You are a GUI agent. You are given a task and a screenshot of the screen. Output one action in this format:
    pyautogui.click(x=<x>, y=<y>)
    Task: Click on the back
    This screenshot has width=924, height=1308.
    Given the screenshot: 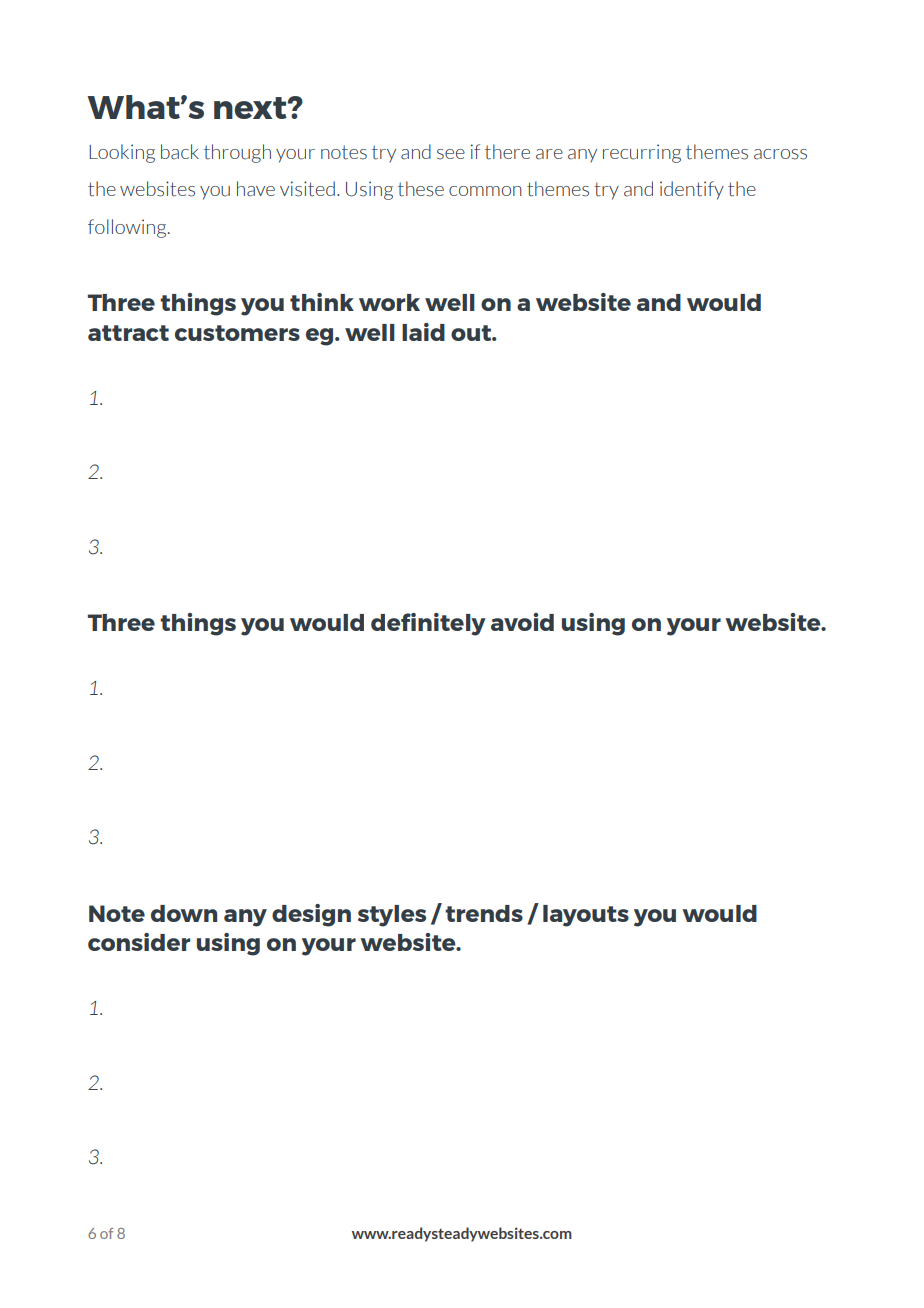 What is the action you would take?
    pyautogui.click(x=180, y=152)
